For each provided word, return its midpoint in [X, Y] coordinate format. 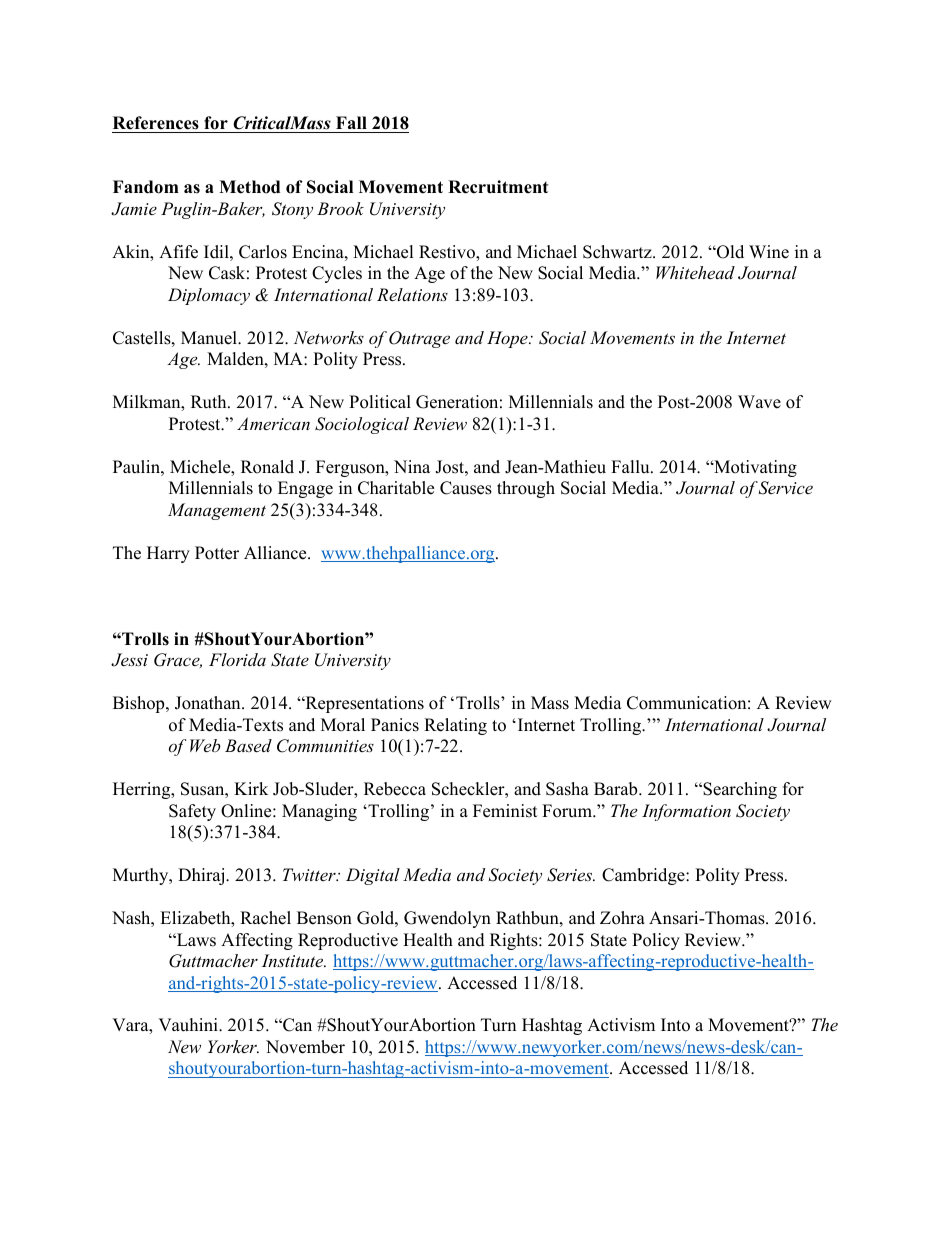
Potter [217, 553]
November [305, 1047]
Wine [769, 252]
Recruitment [498, 187]
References [156, 123]
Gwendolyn [447, 919]
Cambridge [644, 876]
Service [785, 488]
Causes [466, 488]
